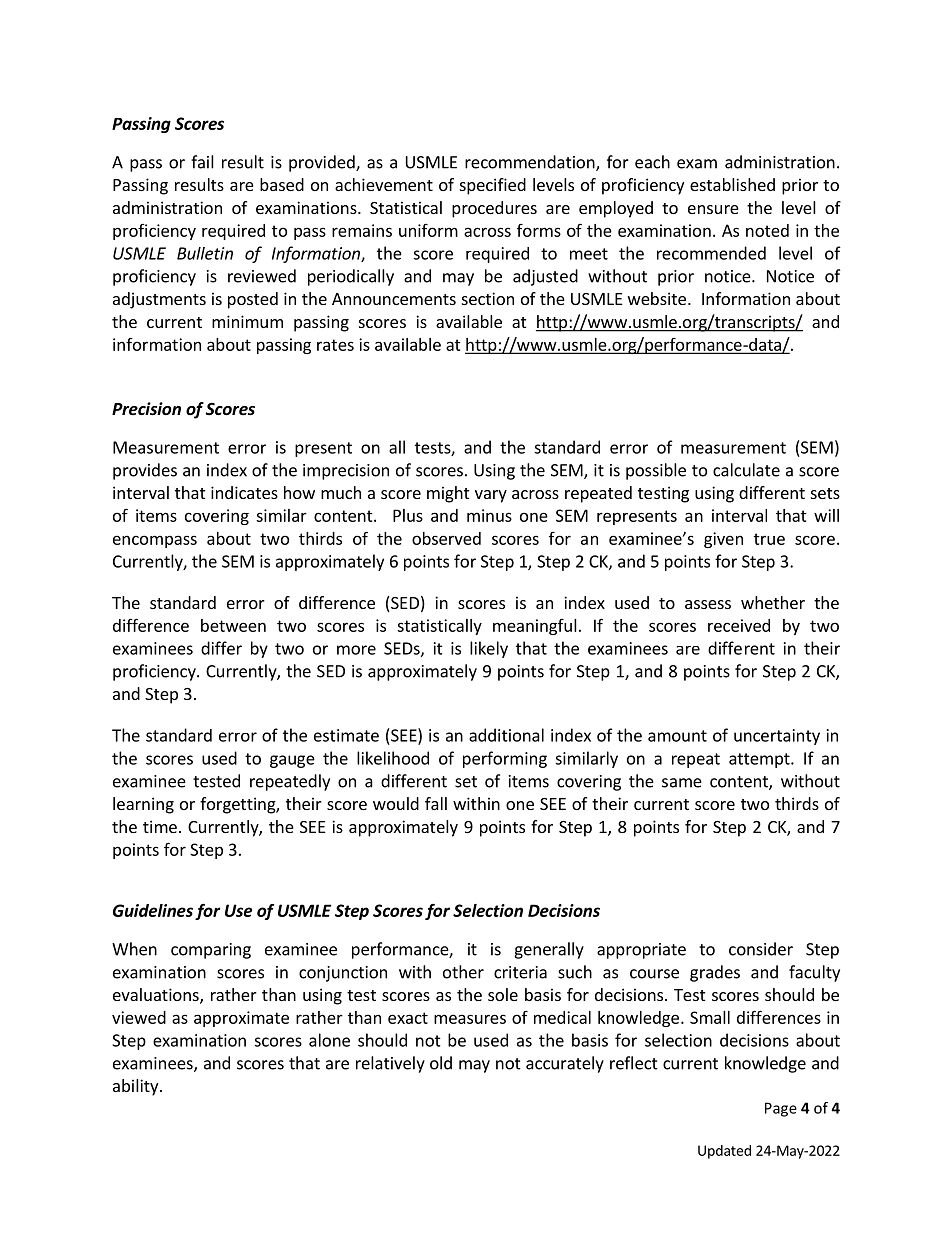 This screenshot has width=952, height=1233. I want to click on between, so click(233, 625).
